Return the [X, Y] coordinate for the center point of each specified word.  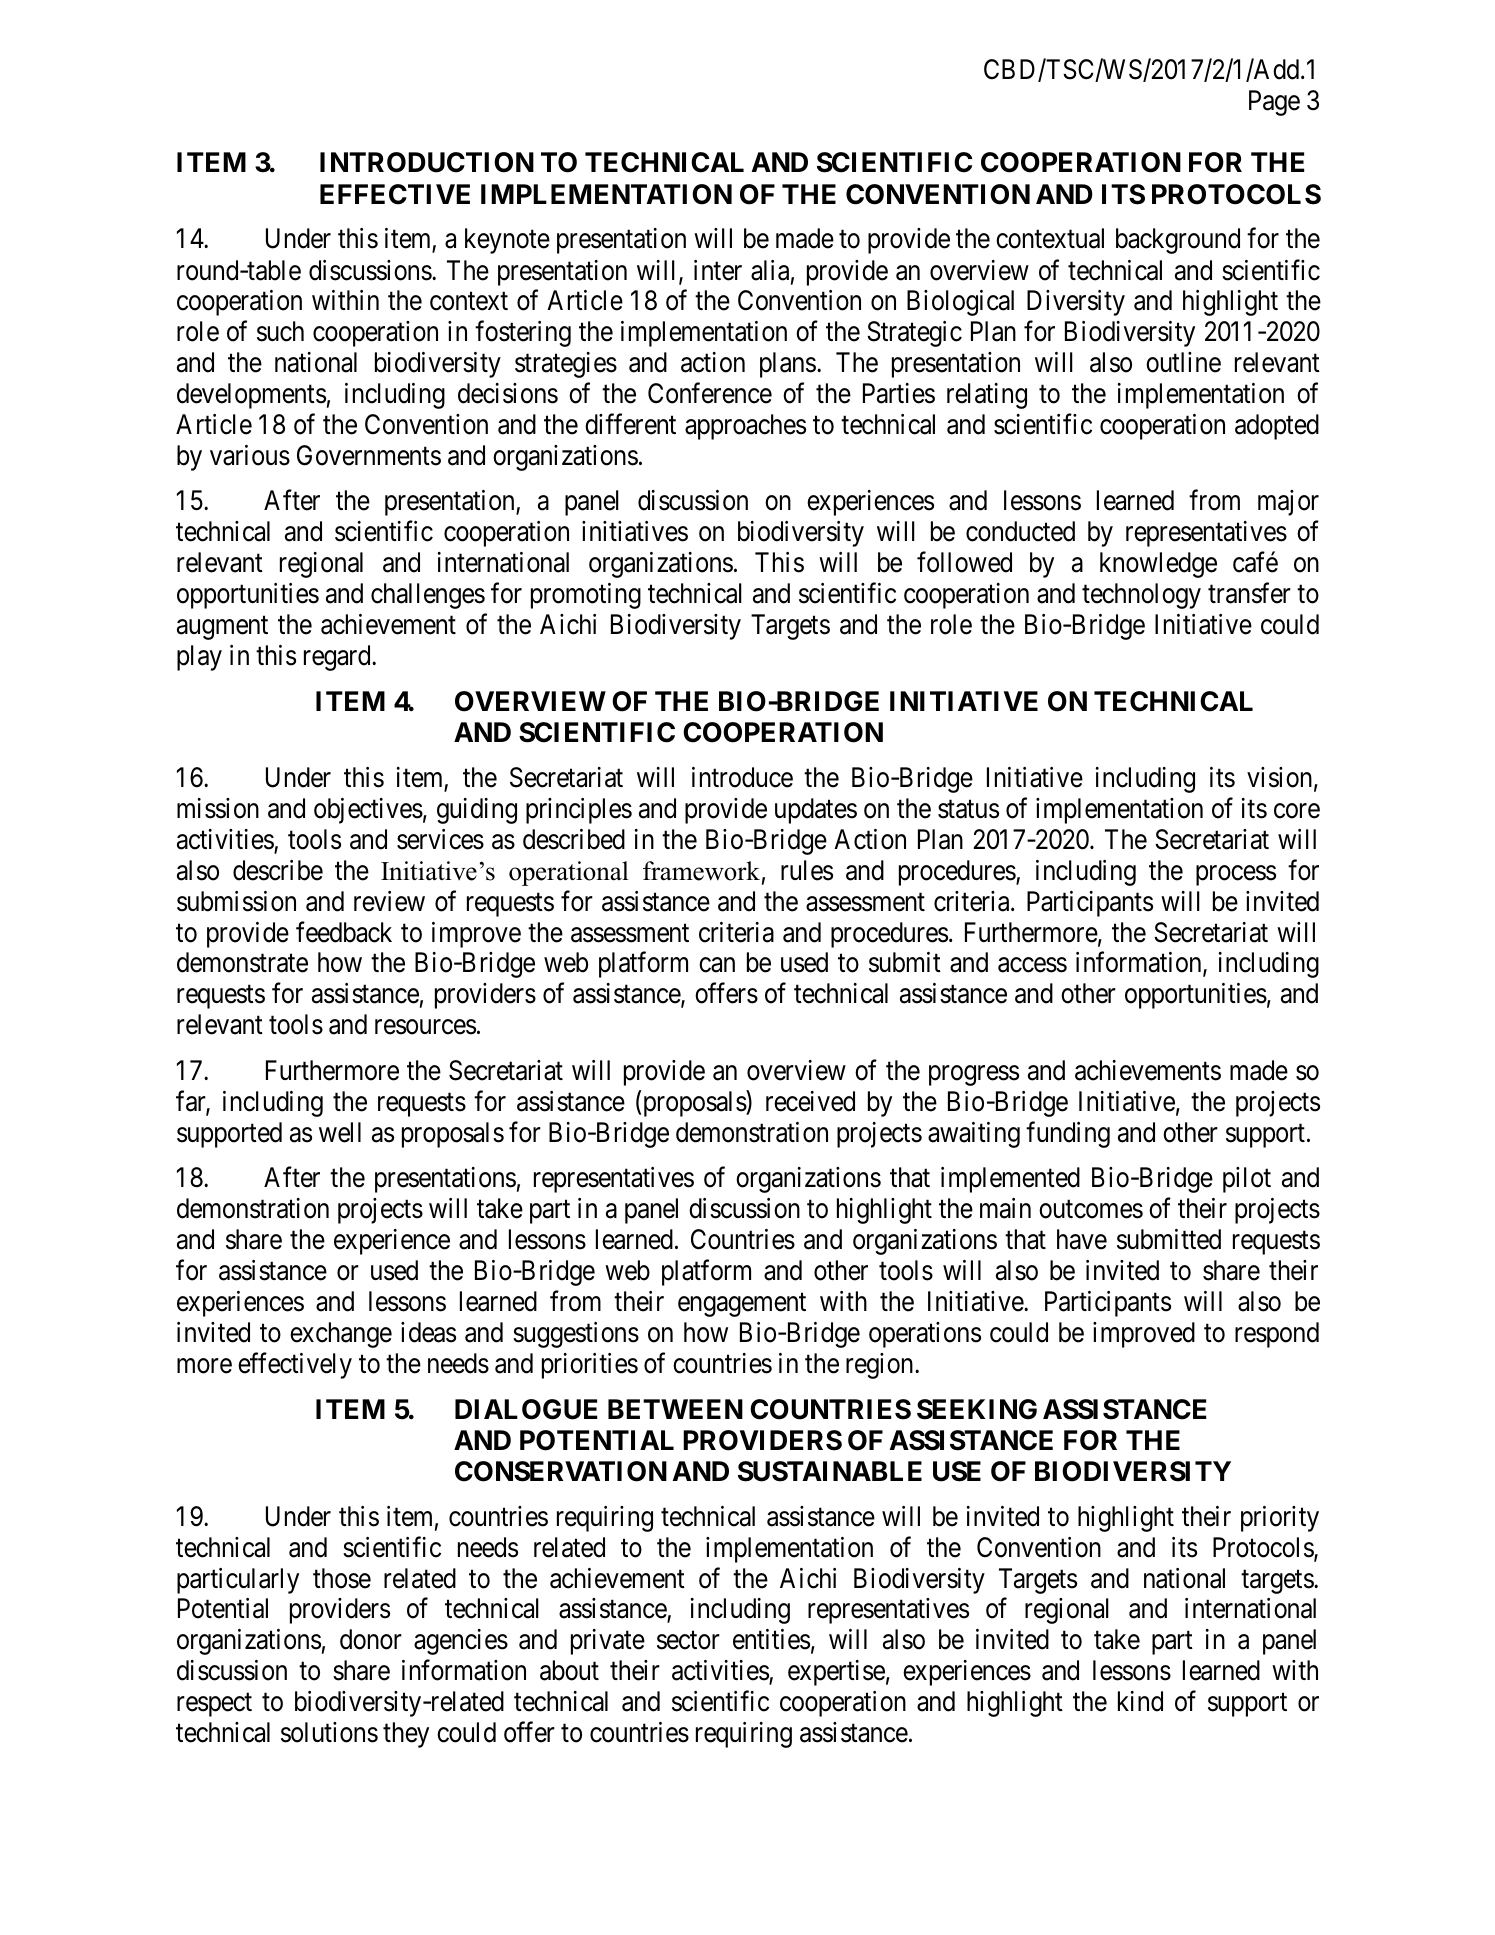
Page [1274, 103]
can [717, 965]
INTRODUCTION [427, 162]
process [1236, 875]
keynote [507, 241]
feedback [344, 932]
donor [371, 1639]
